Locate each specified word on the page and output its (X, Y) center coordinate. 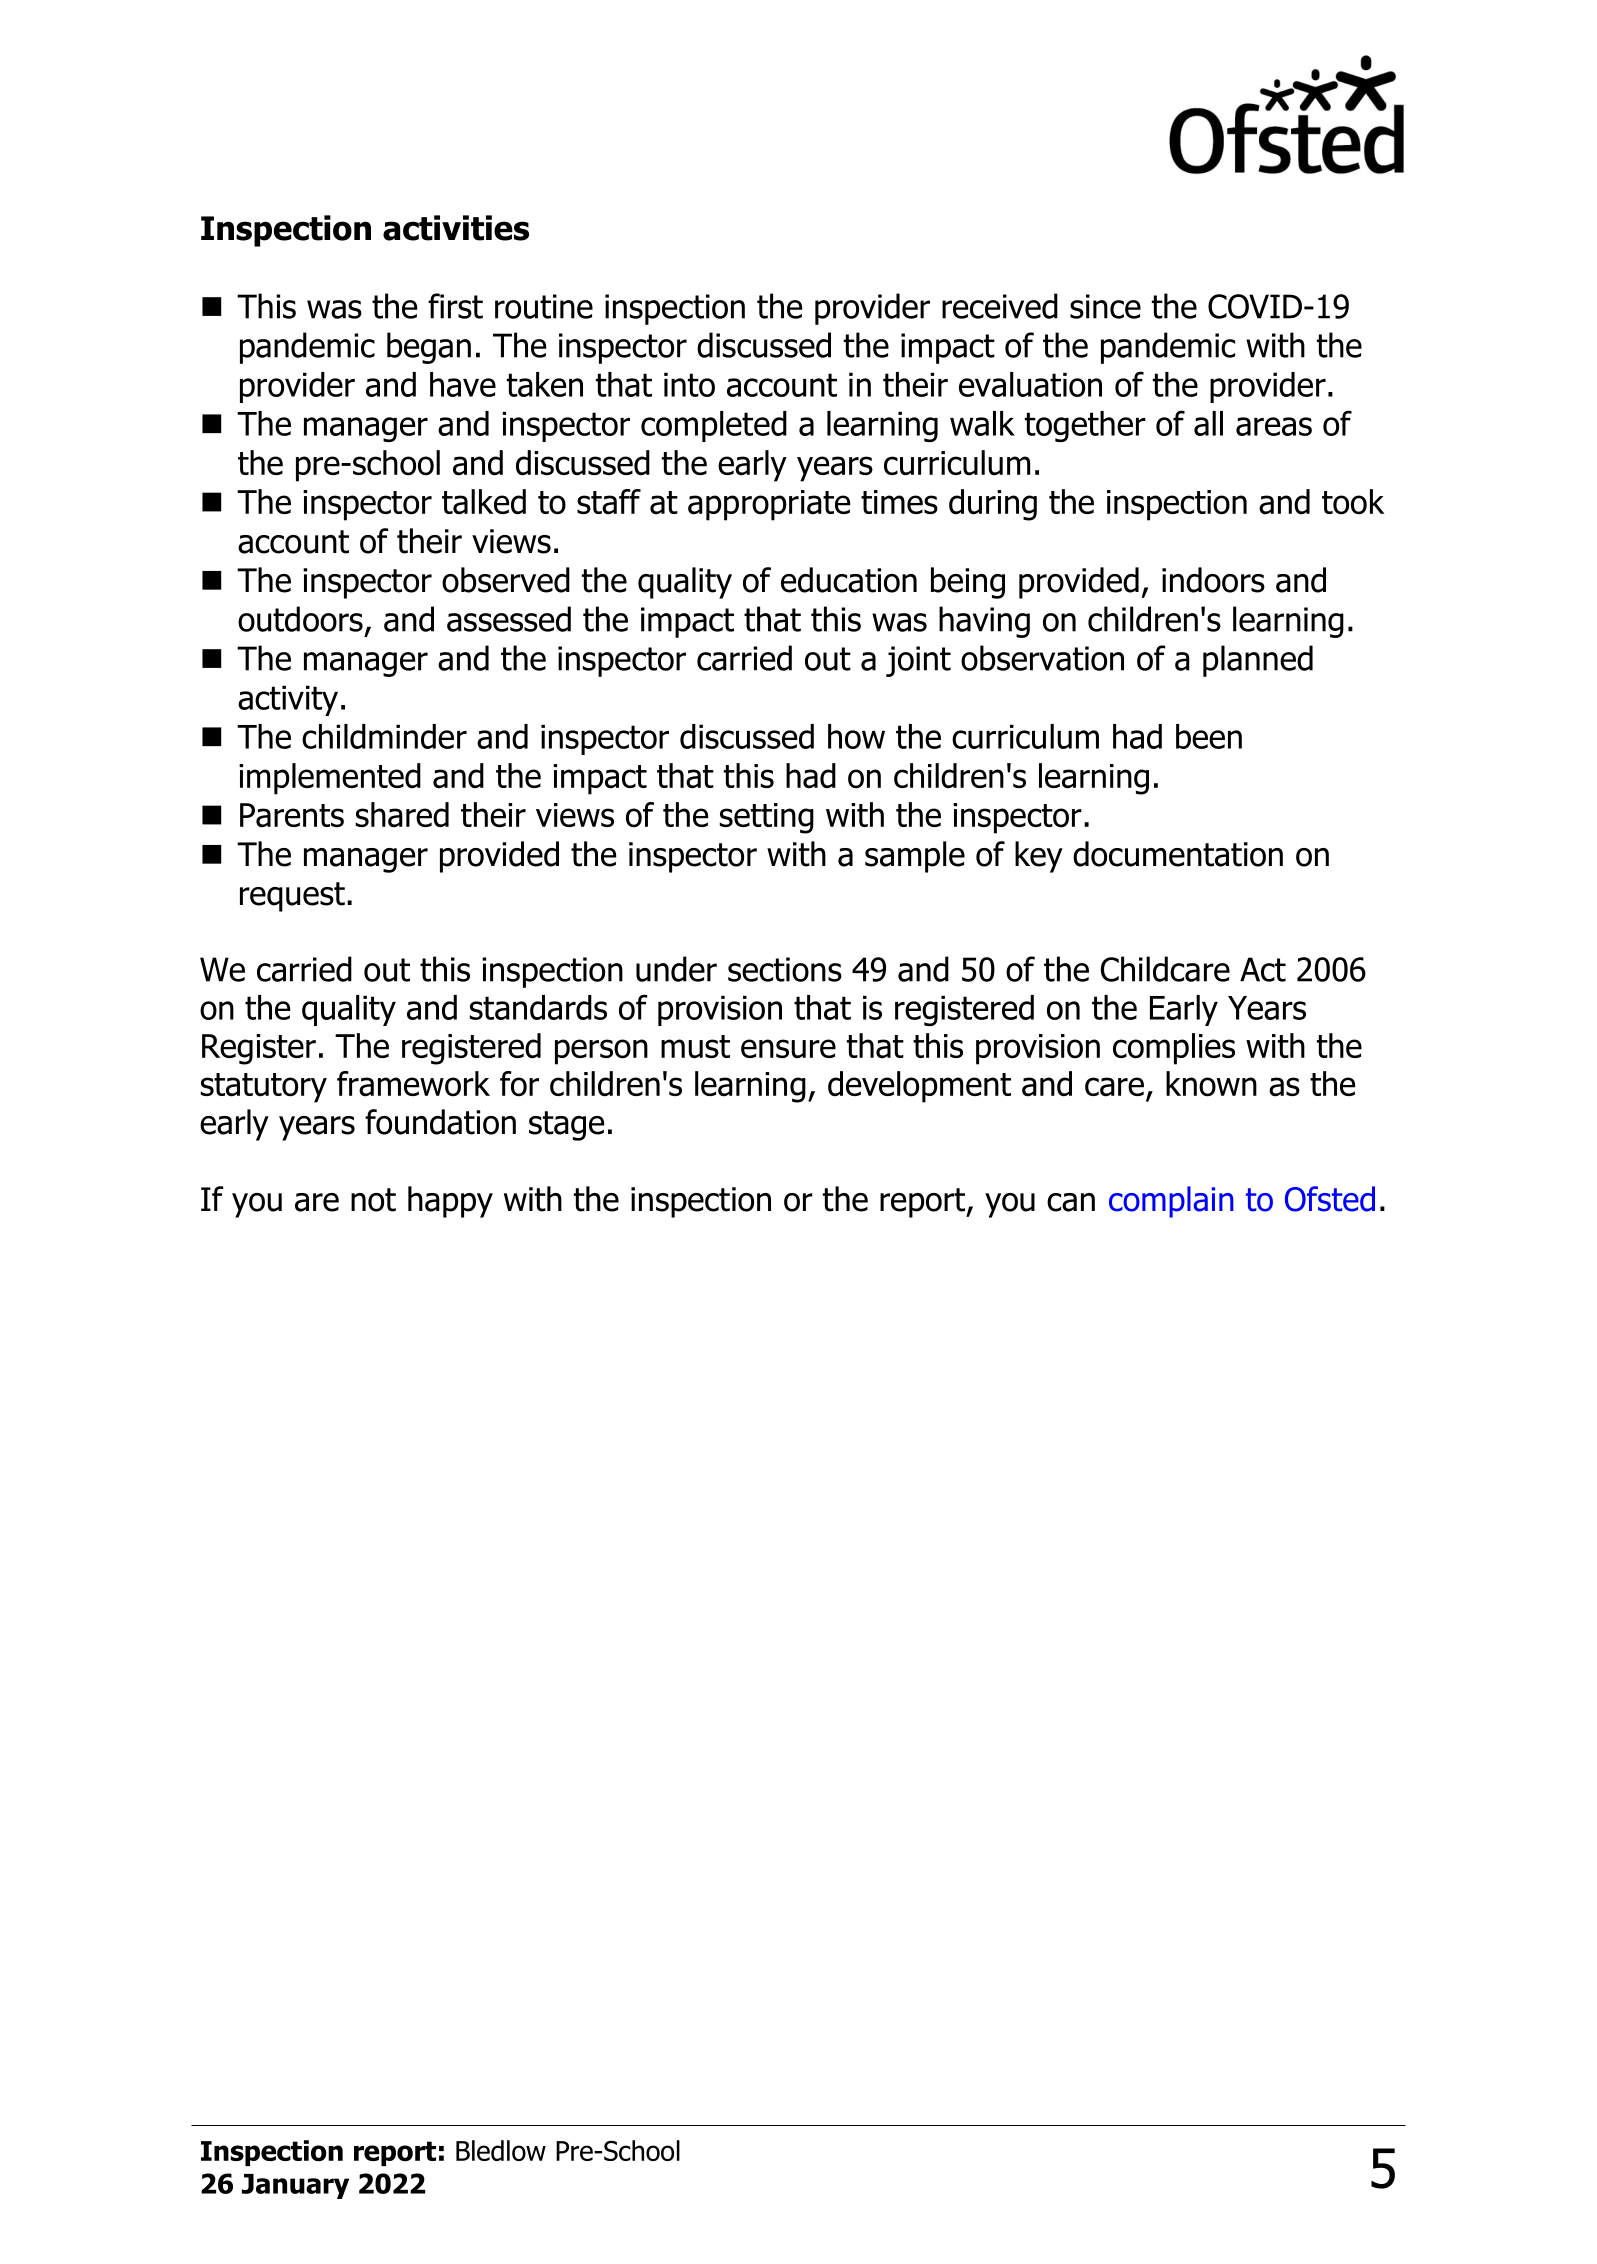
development (919, 1087)
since (1105, 306)
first (455, 306)
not (373, 1200)
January (295, 2186)
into (689, 384)
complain (1171, 1202)
